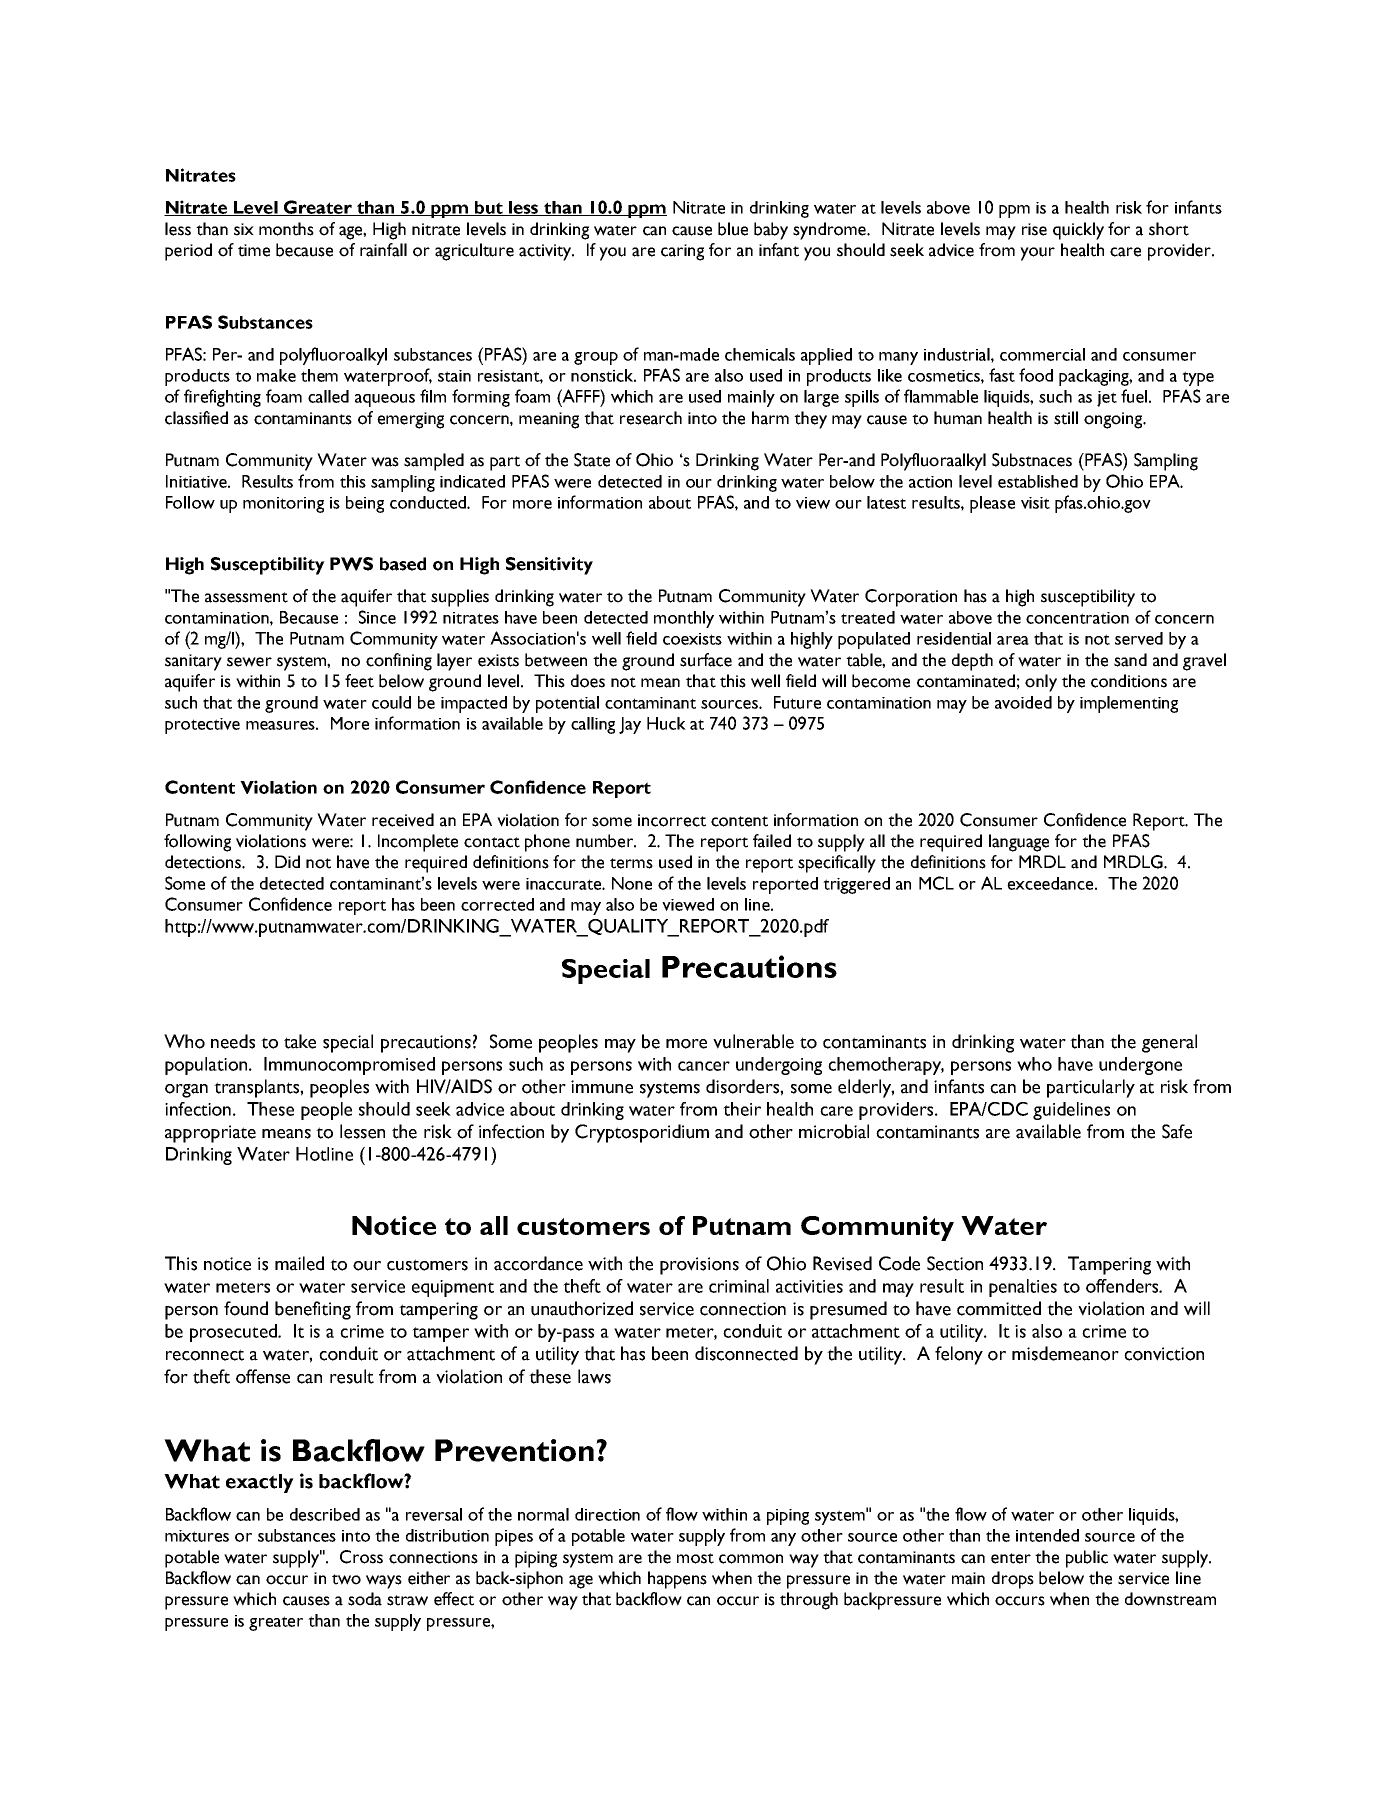  What do you see at coordinates (1077, 618) in the image?
I see `concentration` at bounding box center [1077, 618].
